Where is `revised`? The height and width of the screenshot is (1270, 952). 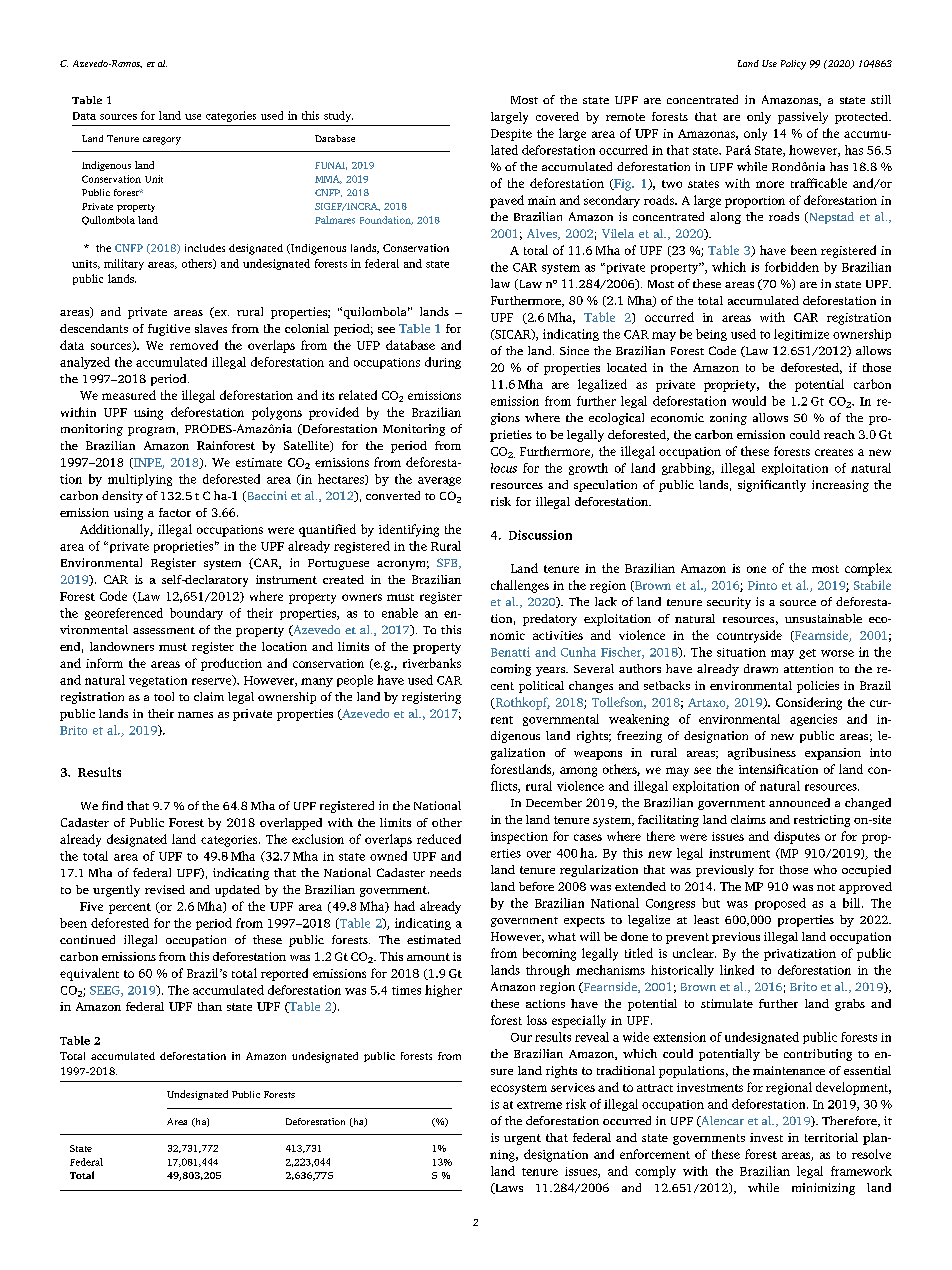 revised is located at coordinates (165, 889).
